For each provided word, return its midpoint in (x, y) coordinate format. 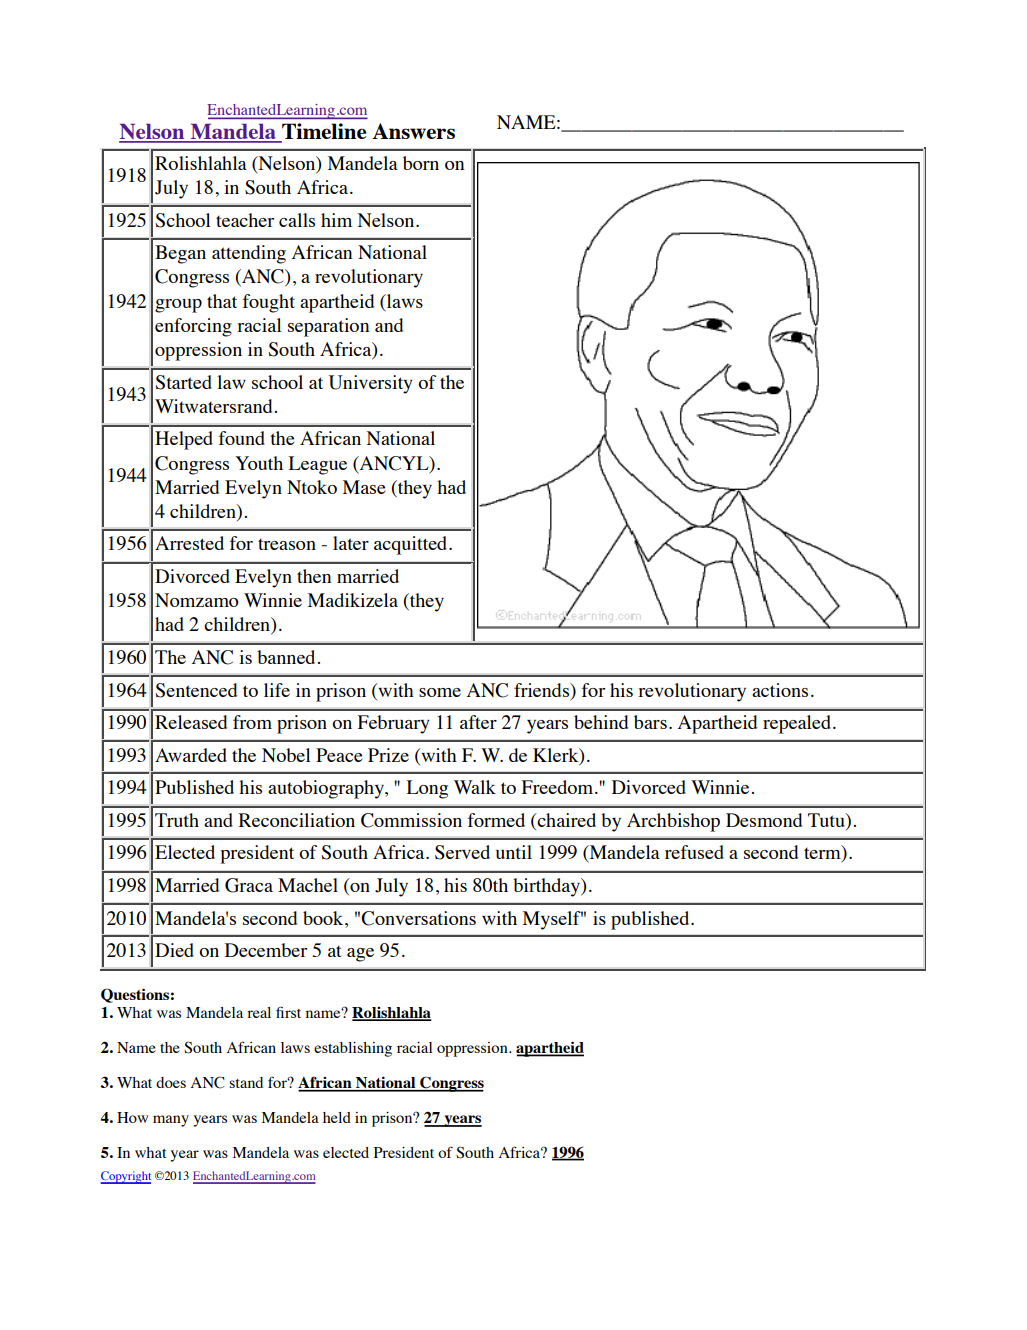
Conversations (418, 918)
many (171, 1121)
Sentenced (196, 690)
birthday (547, 887)
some (440, 692)
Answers (413, 131)
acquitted (412, 545)
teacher (245, 220)
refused (694, 852)
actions (780, 690)
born (421, 163)
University (371, 384)
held (337, 1117)
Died (174, 950)
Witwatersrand (213, 406)
